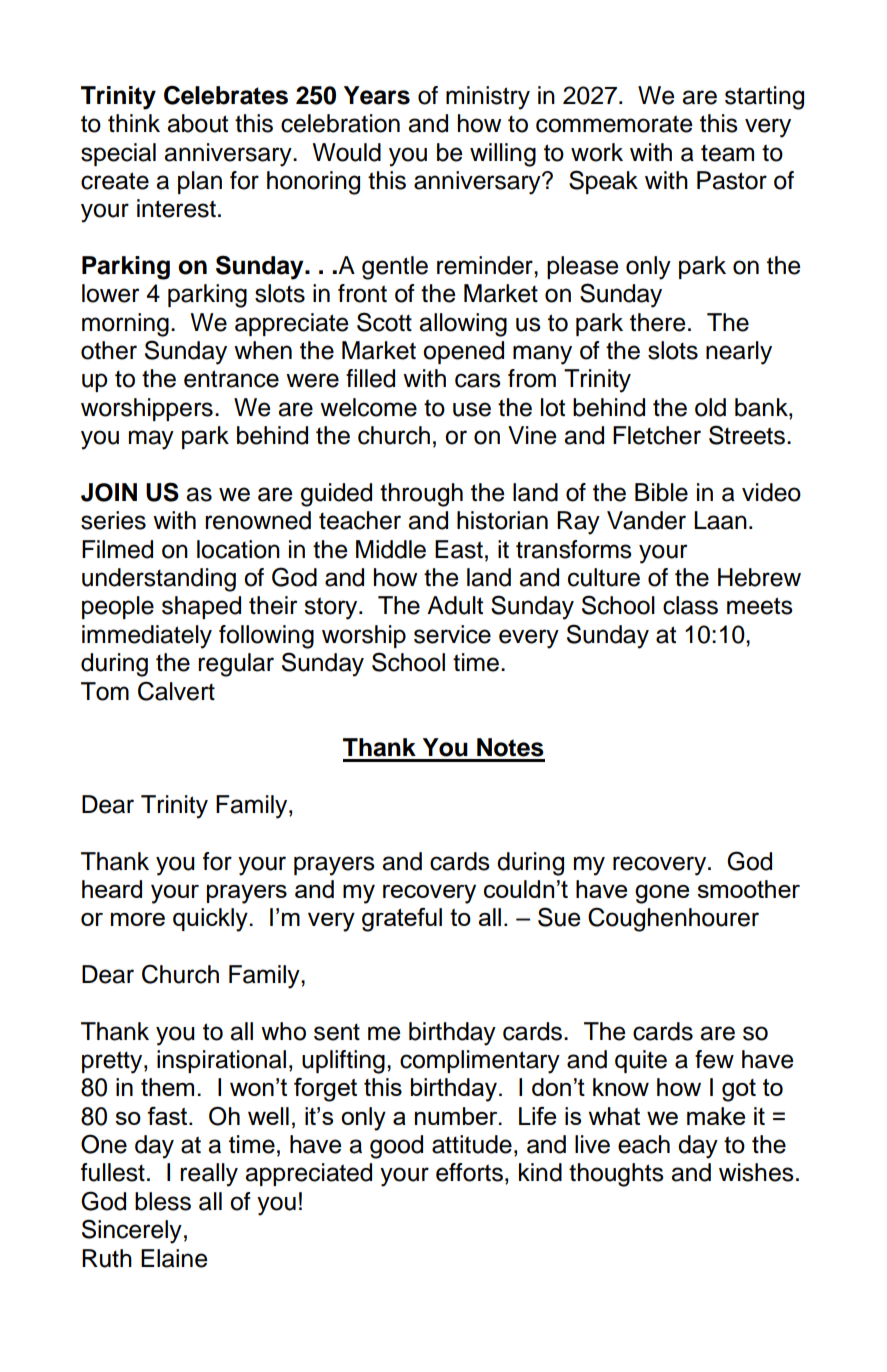 The width and height of the screenshot is (887, 1372). What do you see at coordinates (211, 920) in the screenshot?
I see `quickly` at bounding box center [211, 920].
